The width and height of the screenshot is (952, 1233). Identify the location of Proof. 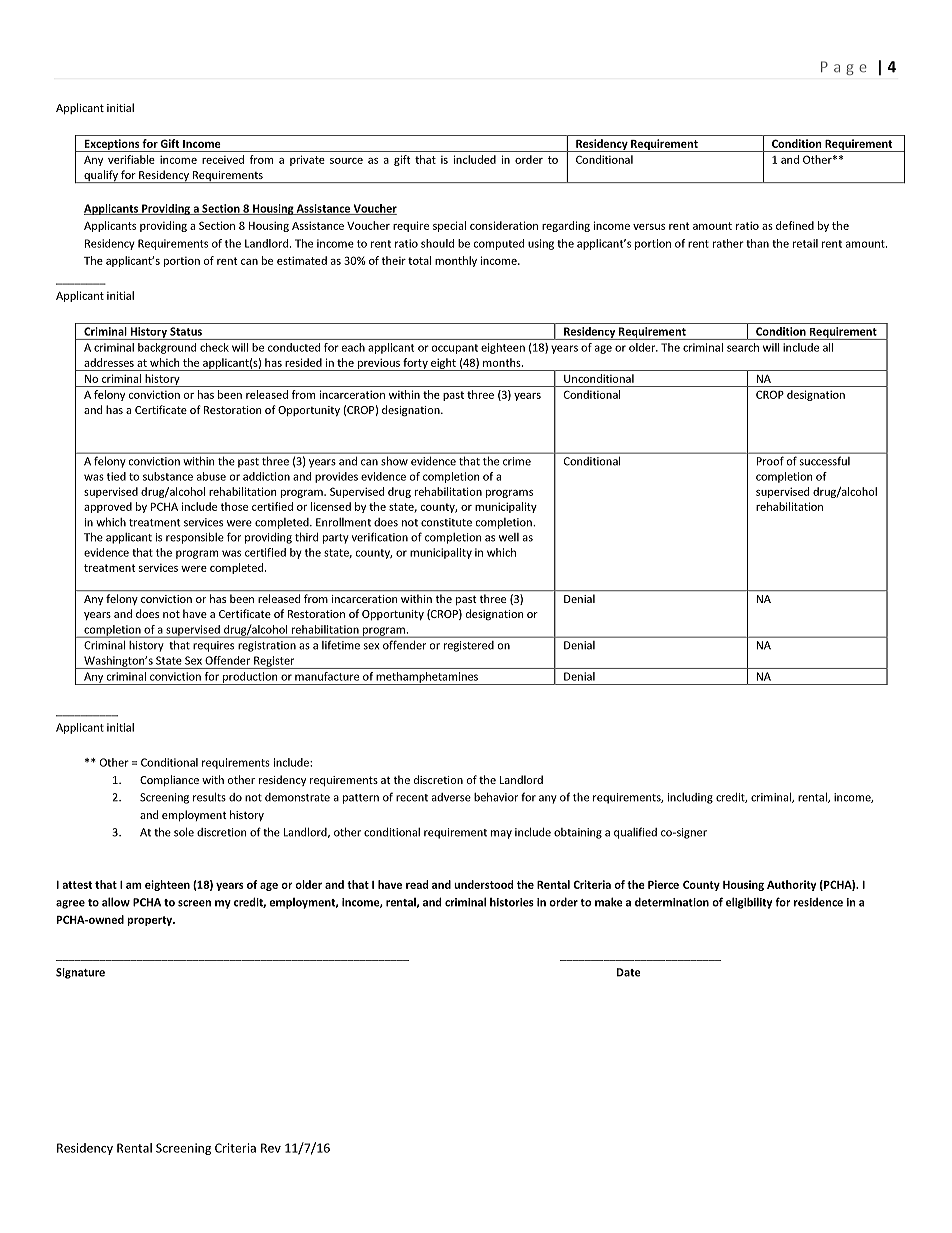
(770, 461).
